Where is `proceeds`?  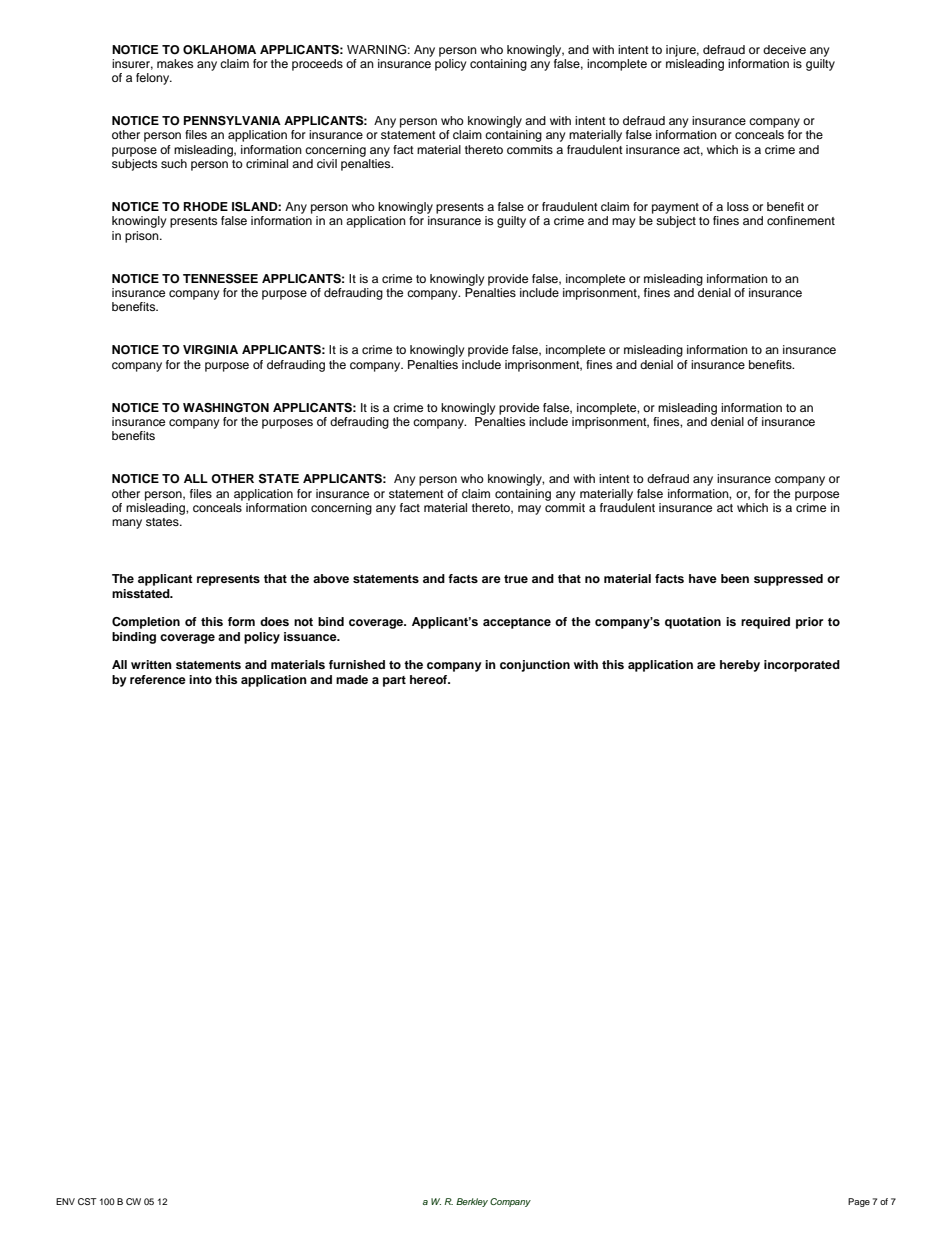
proceeds is located at coordinates (317, 65).
